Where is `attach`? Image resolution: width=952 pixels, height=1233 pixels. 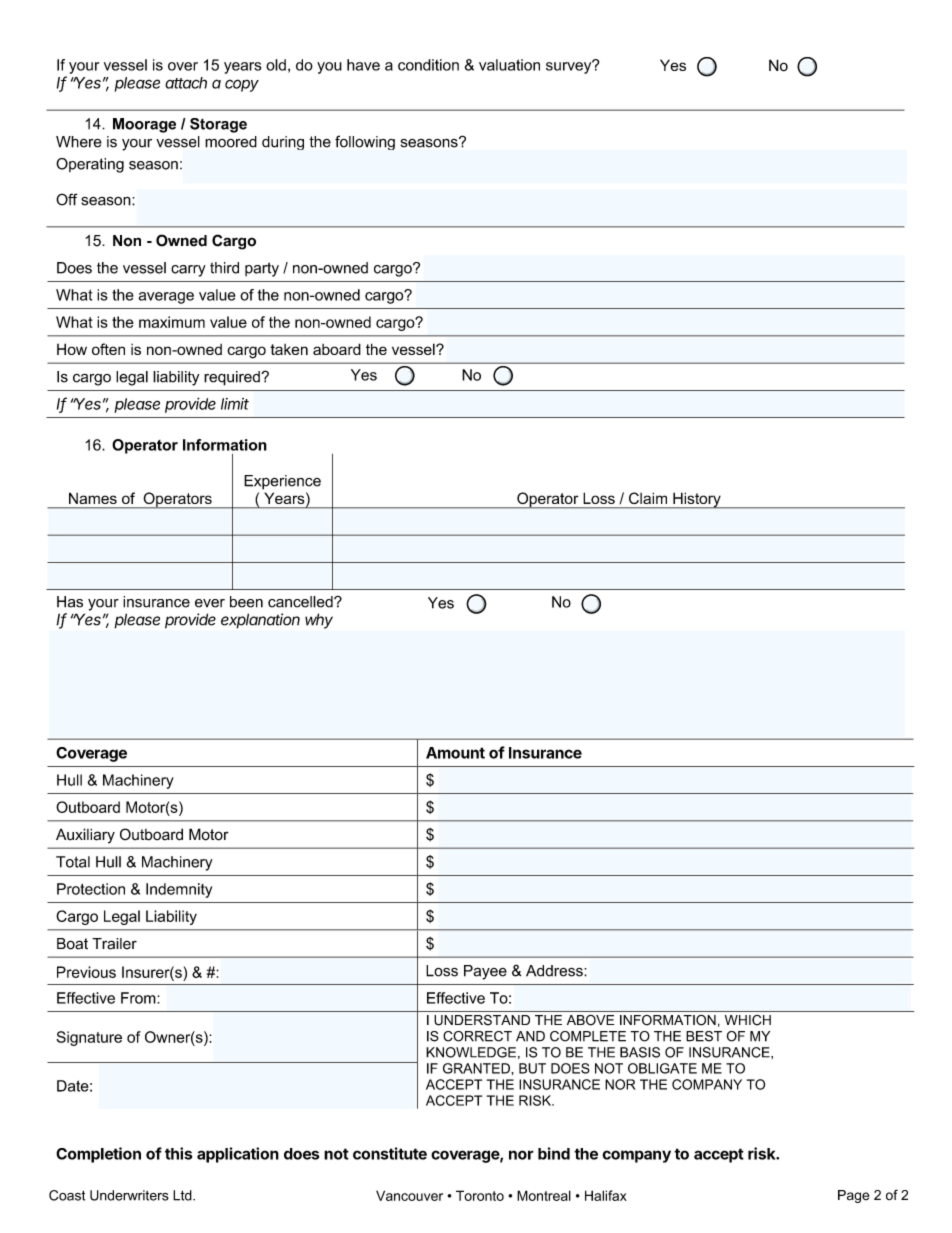
attach is located at coordinates (186, 83).
